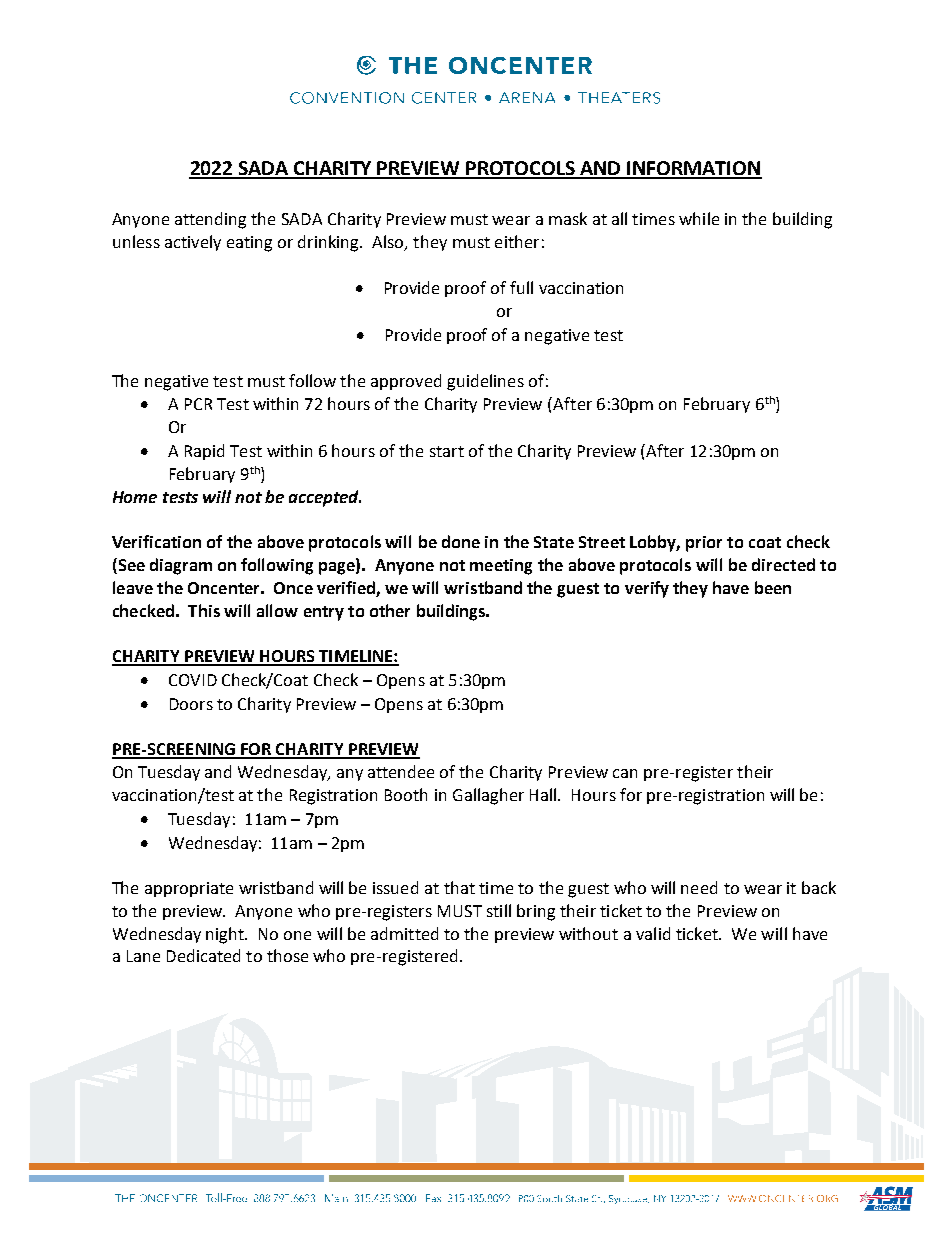 This document has width=952, height=1233. What do you see at coordinates (390, 610) in the document?
I see `other` at bounding box center [390, 610].
